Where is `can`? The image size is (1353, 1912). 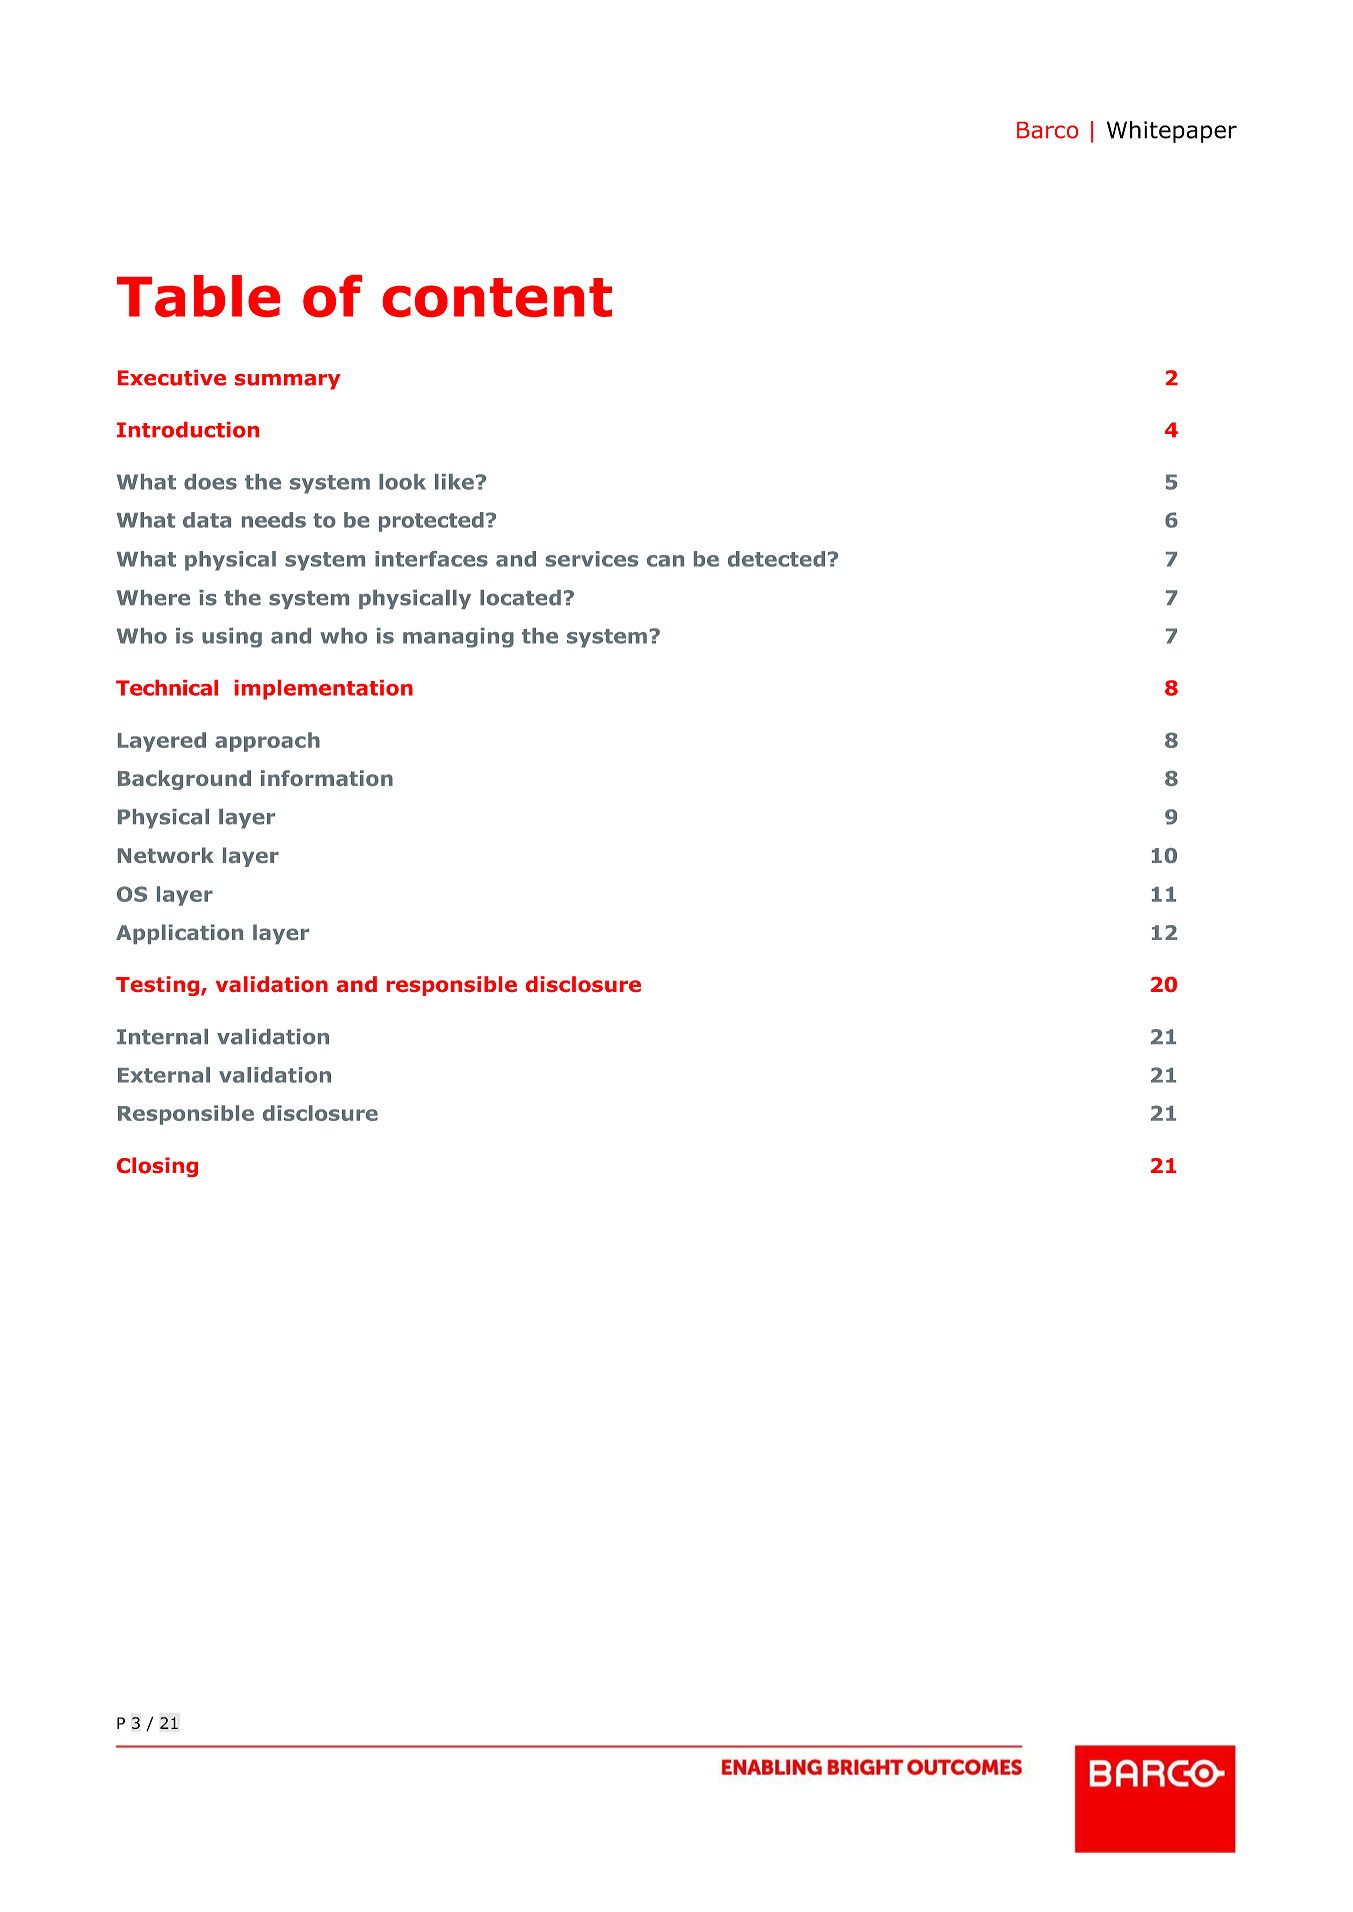
can is located at coordinates (665, 561).
